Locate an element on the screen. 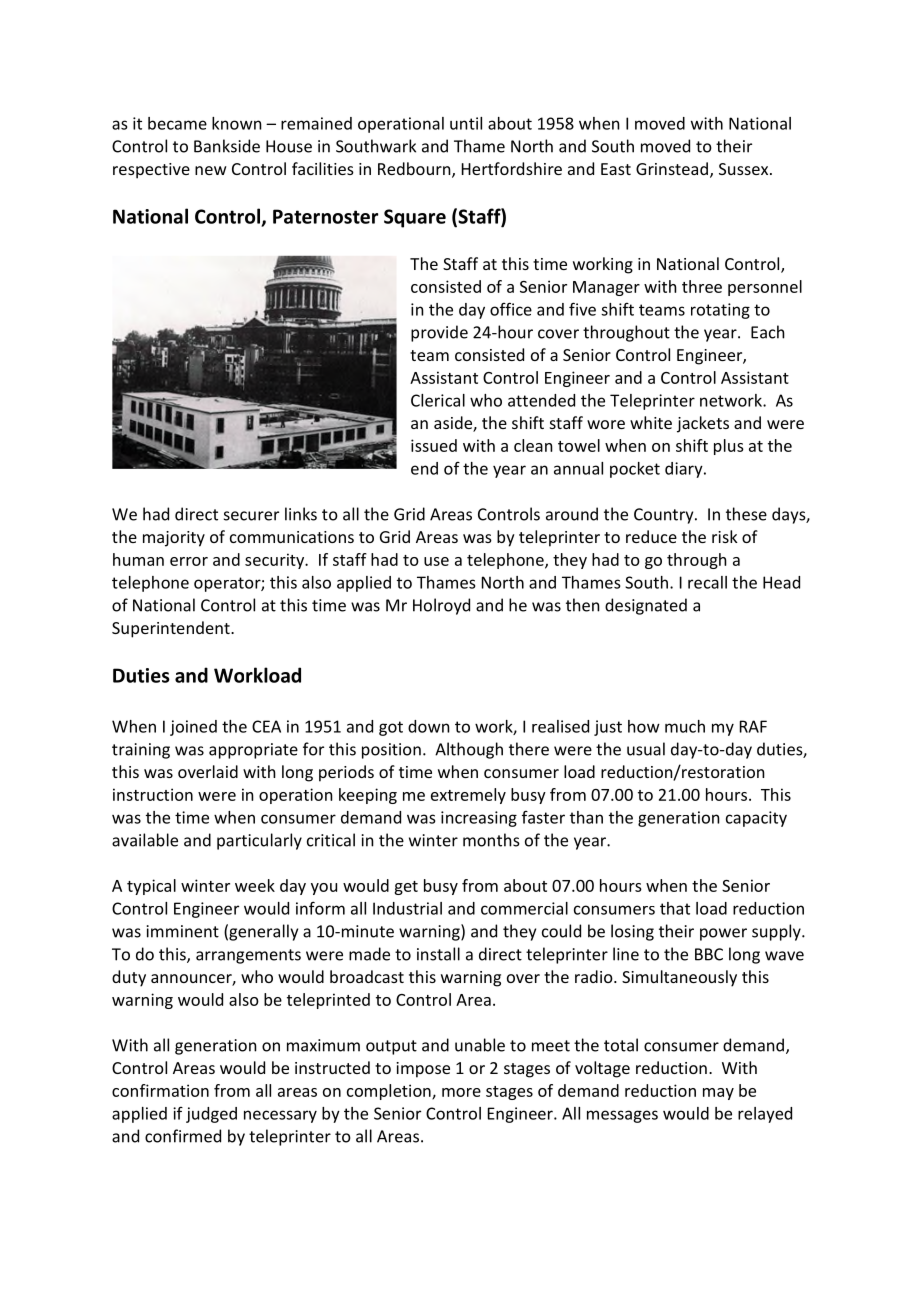 This screenshot has height=1308, width=924. instruction is located at coordinates (153, 794).
